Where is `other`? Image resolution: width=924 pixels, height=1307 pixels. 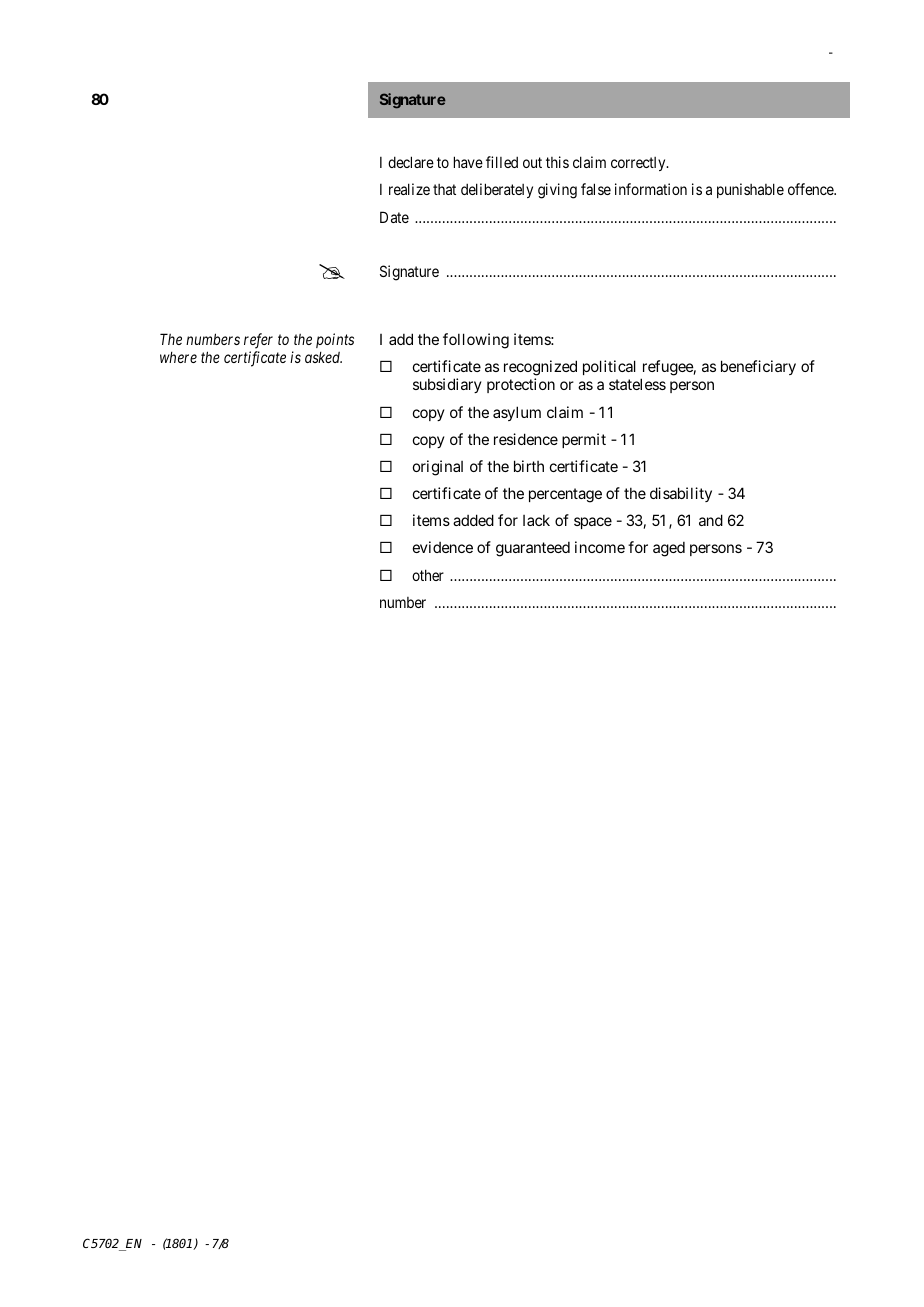 other is located at coordinates (428, 575).
